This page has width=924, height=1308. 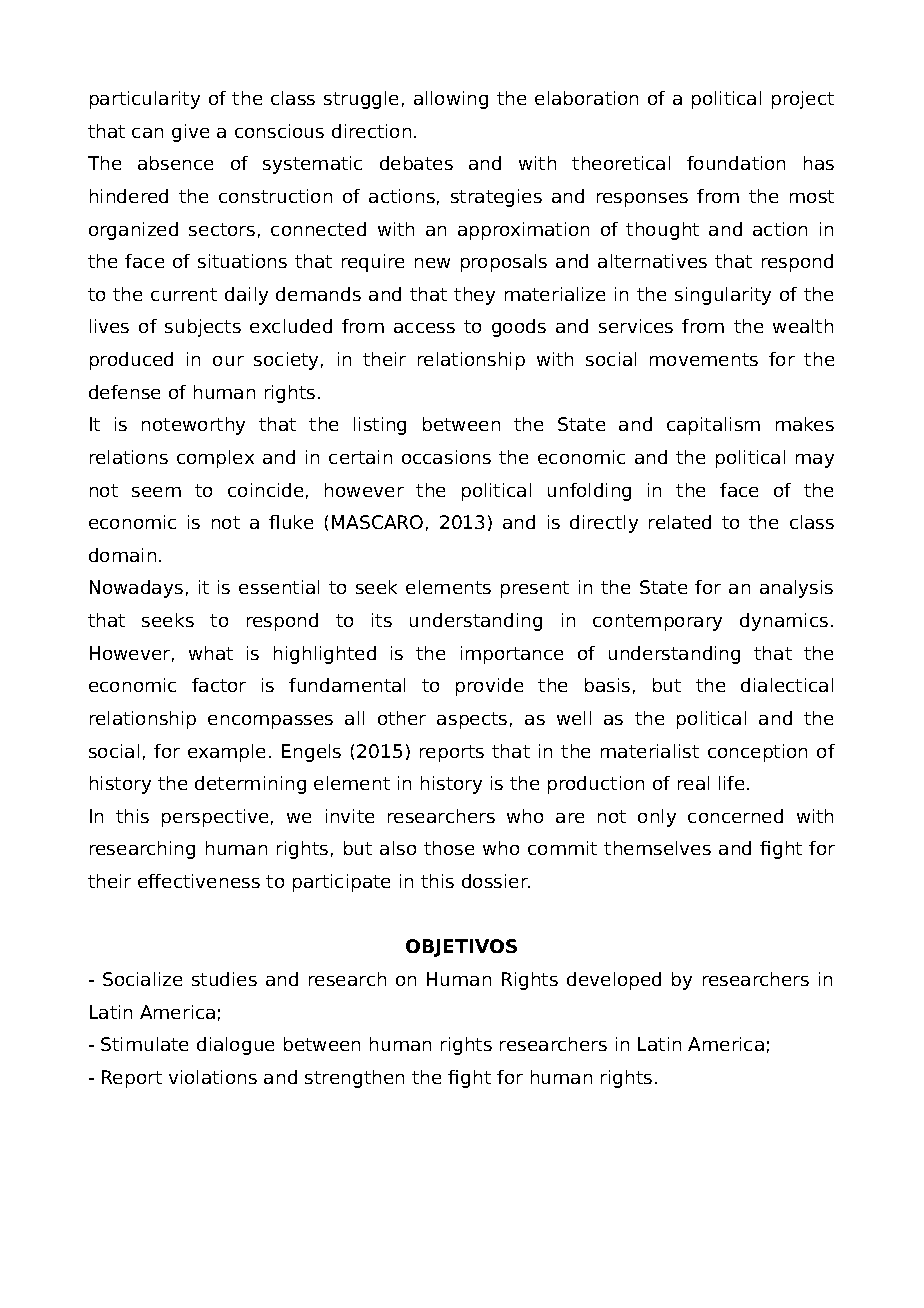 I want to click on provide, so click(x=489, y=687).
